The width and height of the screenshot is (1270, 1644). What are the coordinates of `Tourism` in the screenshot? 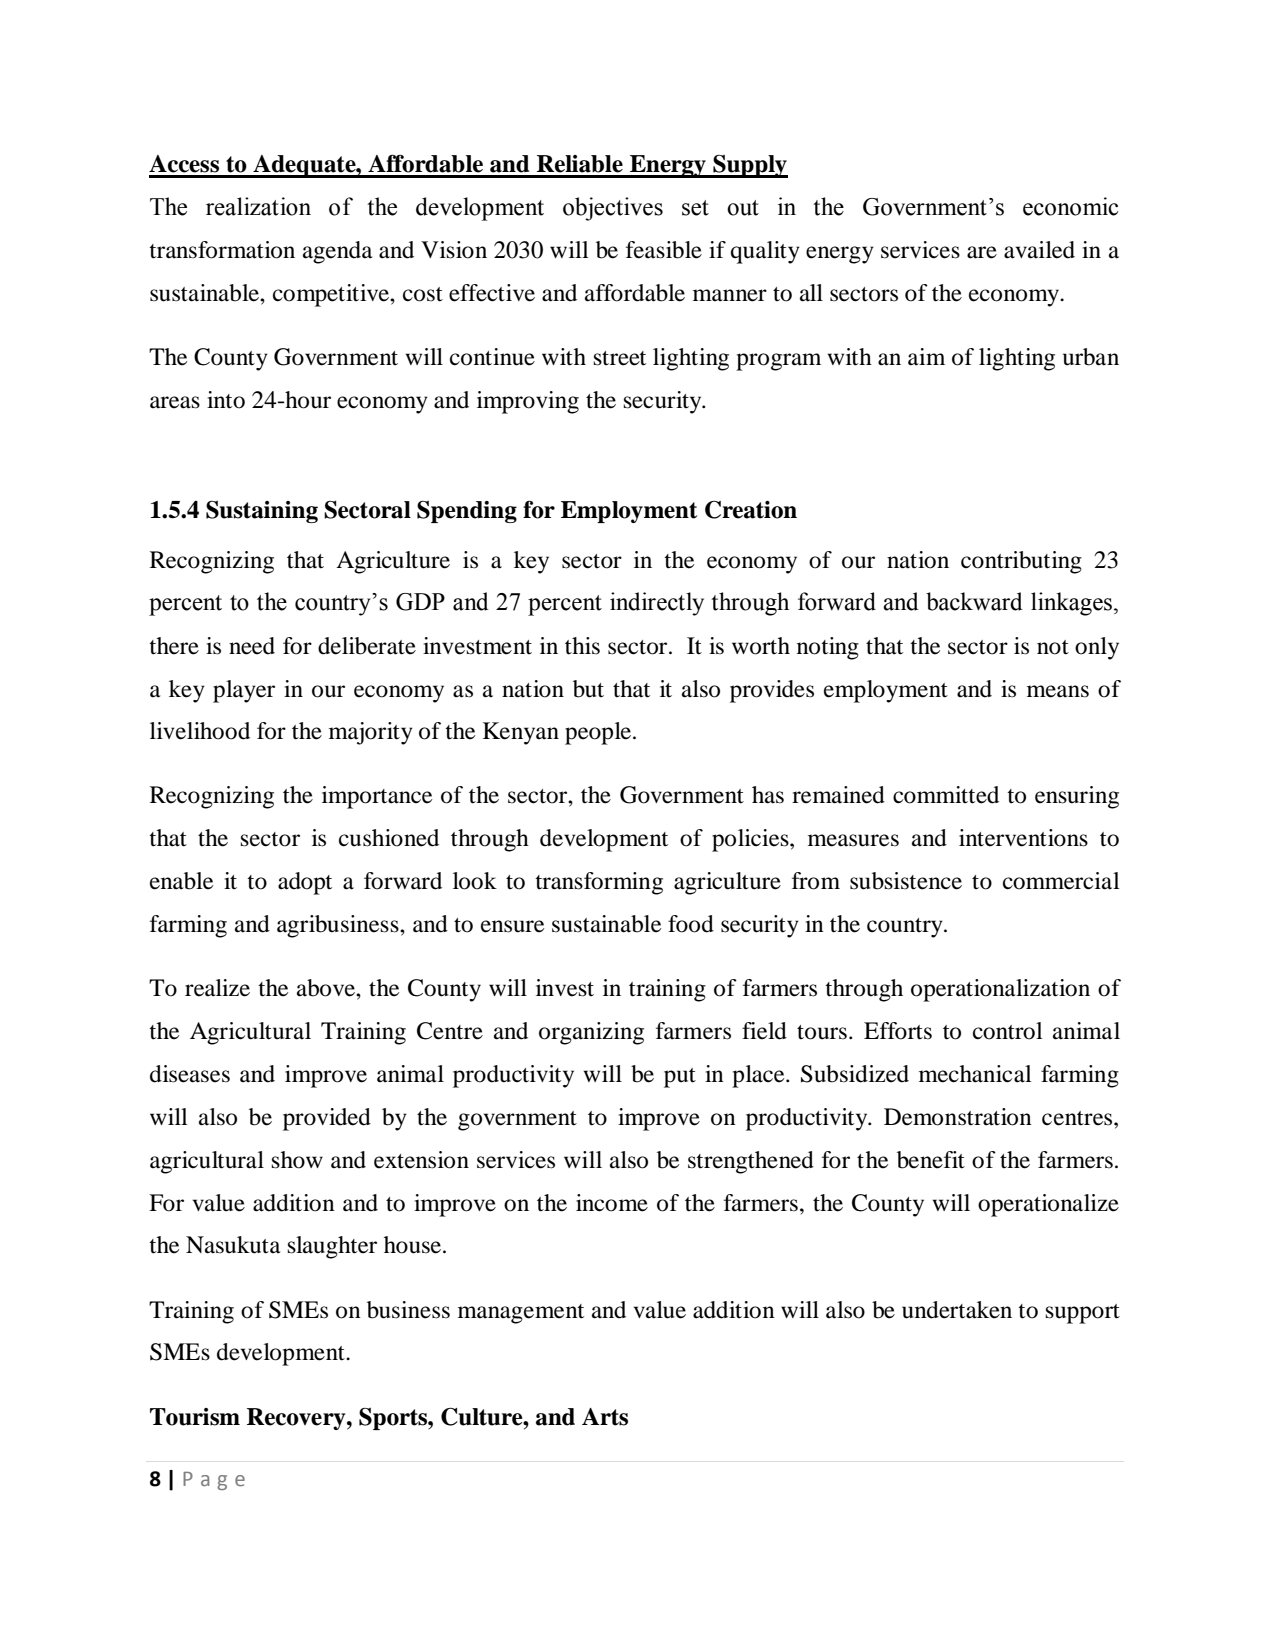 It's located at (195, 1417).
